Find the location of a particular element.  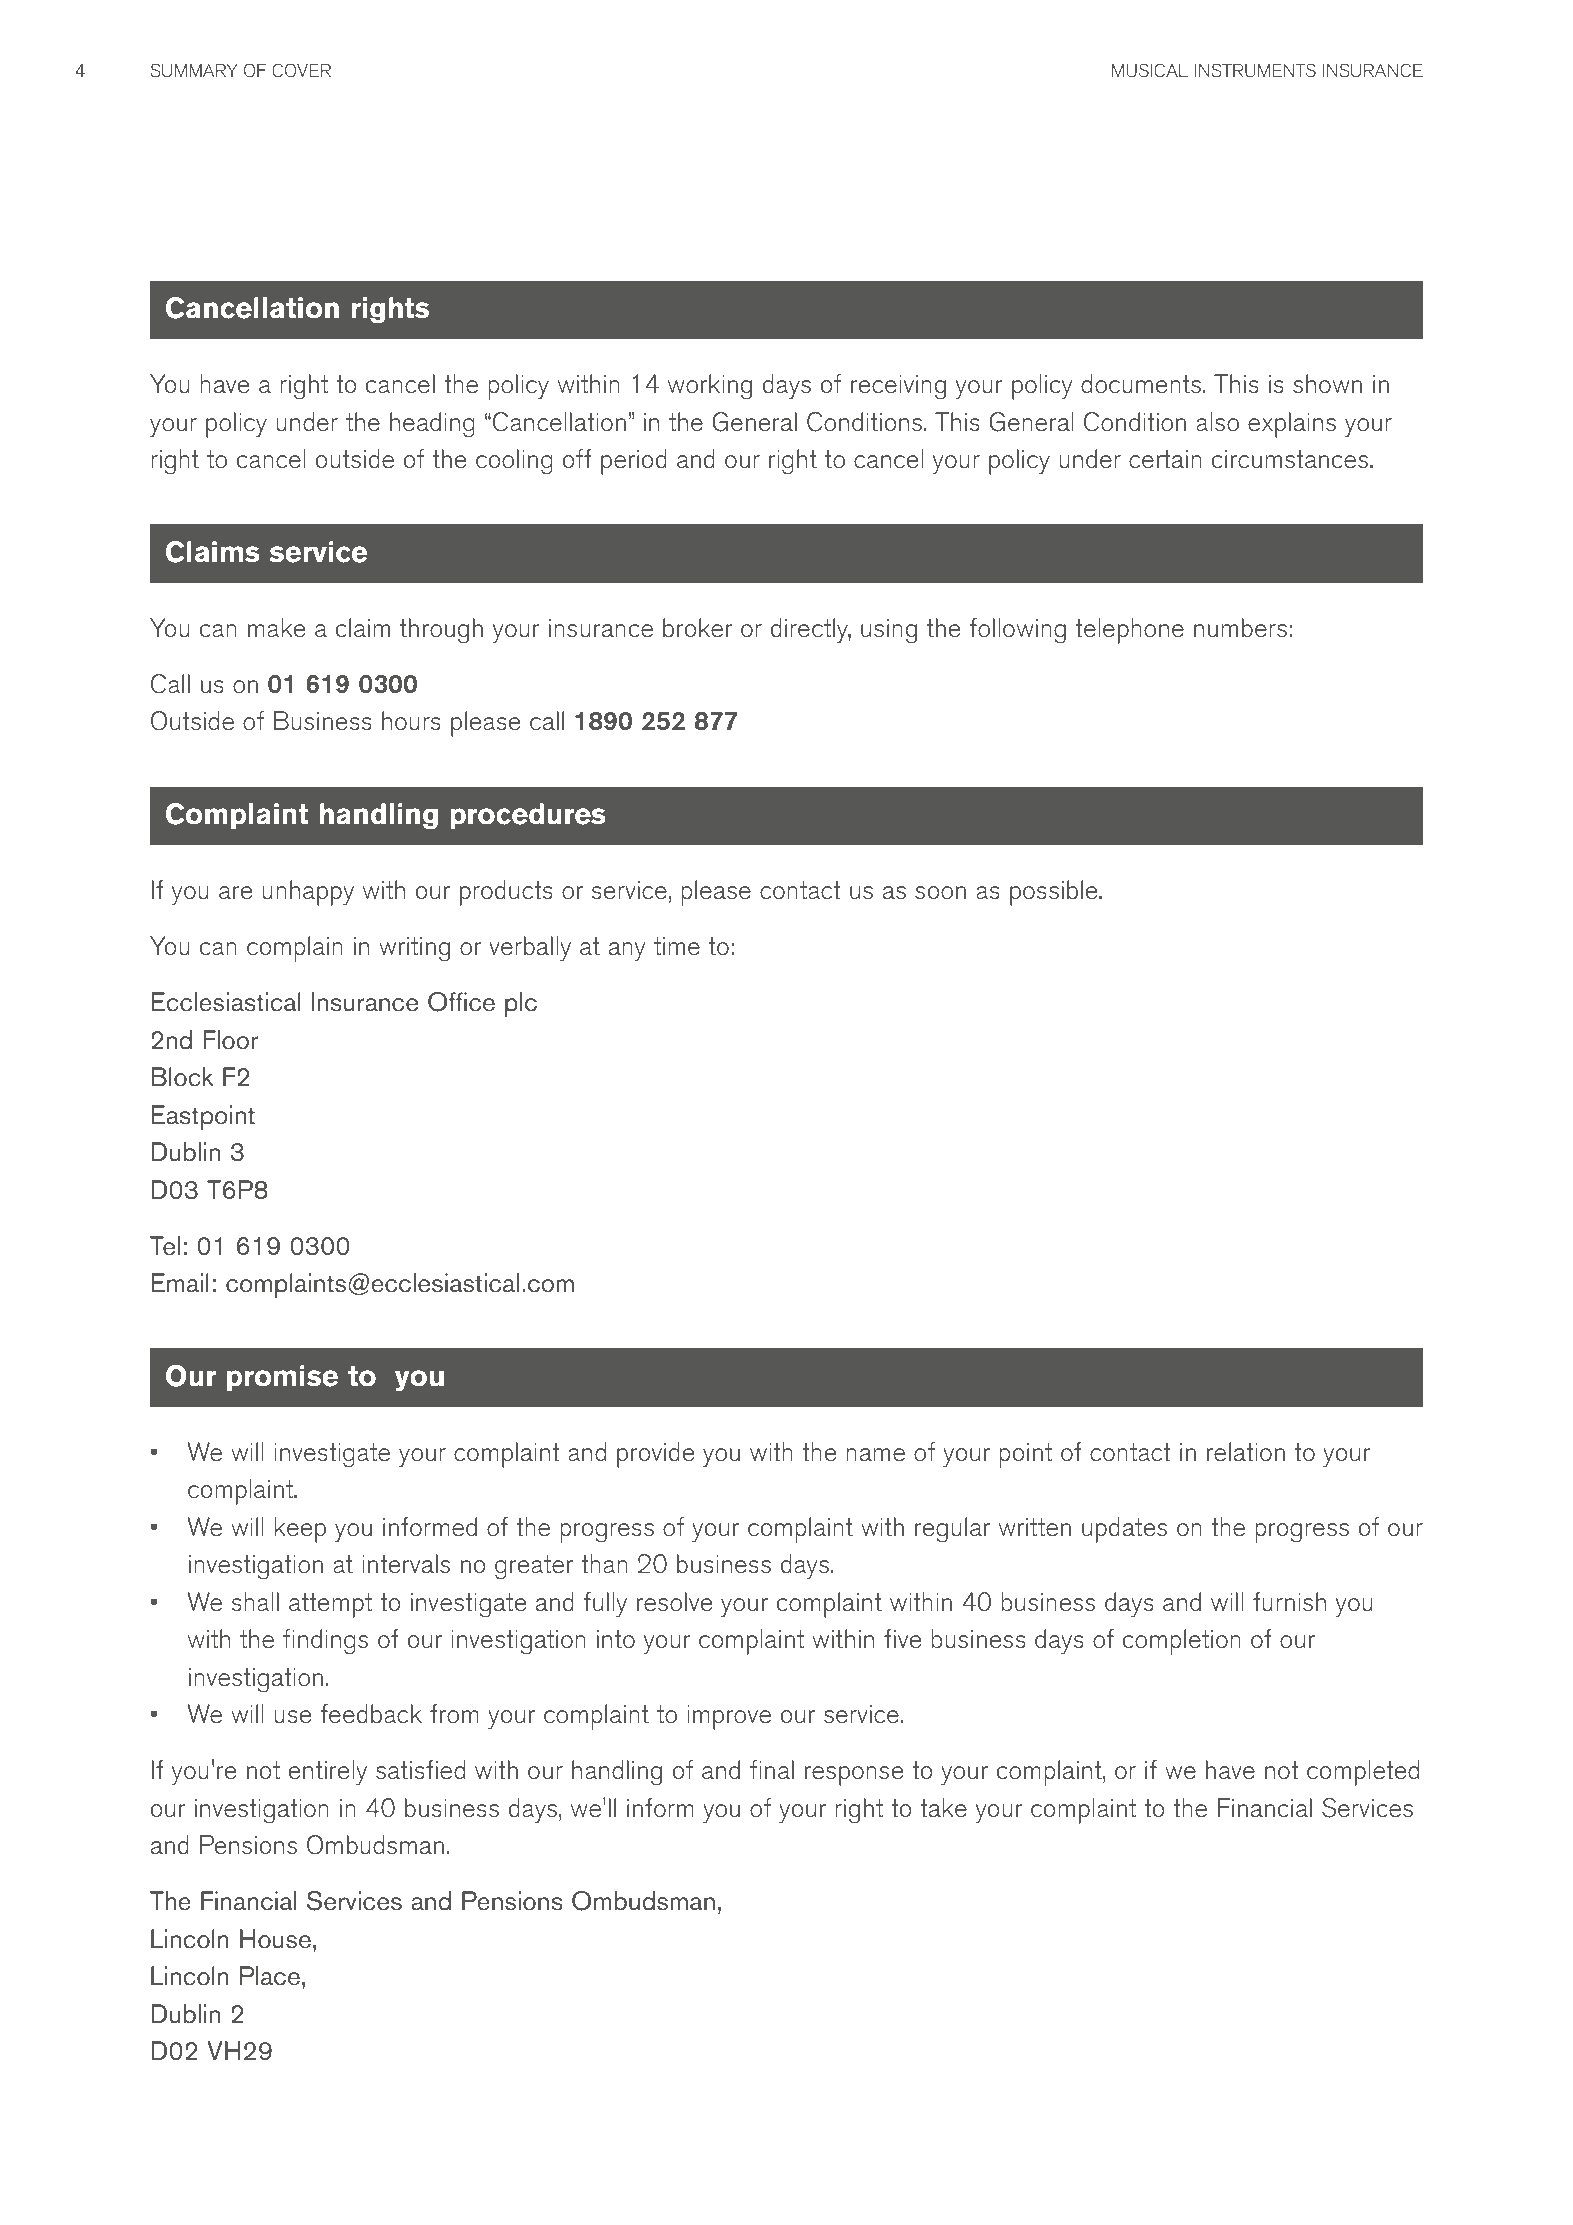

COVER is located at coordinates (301, 70).
